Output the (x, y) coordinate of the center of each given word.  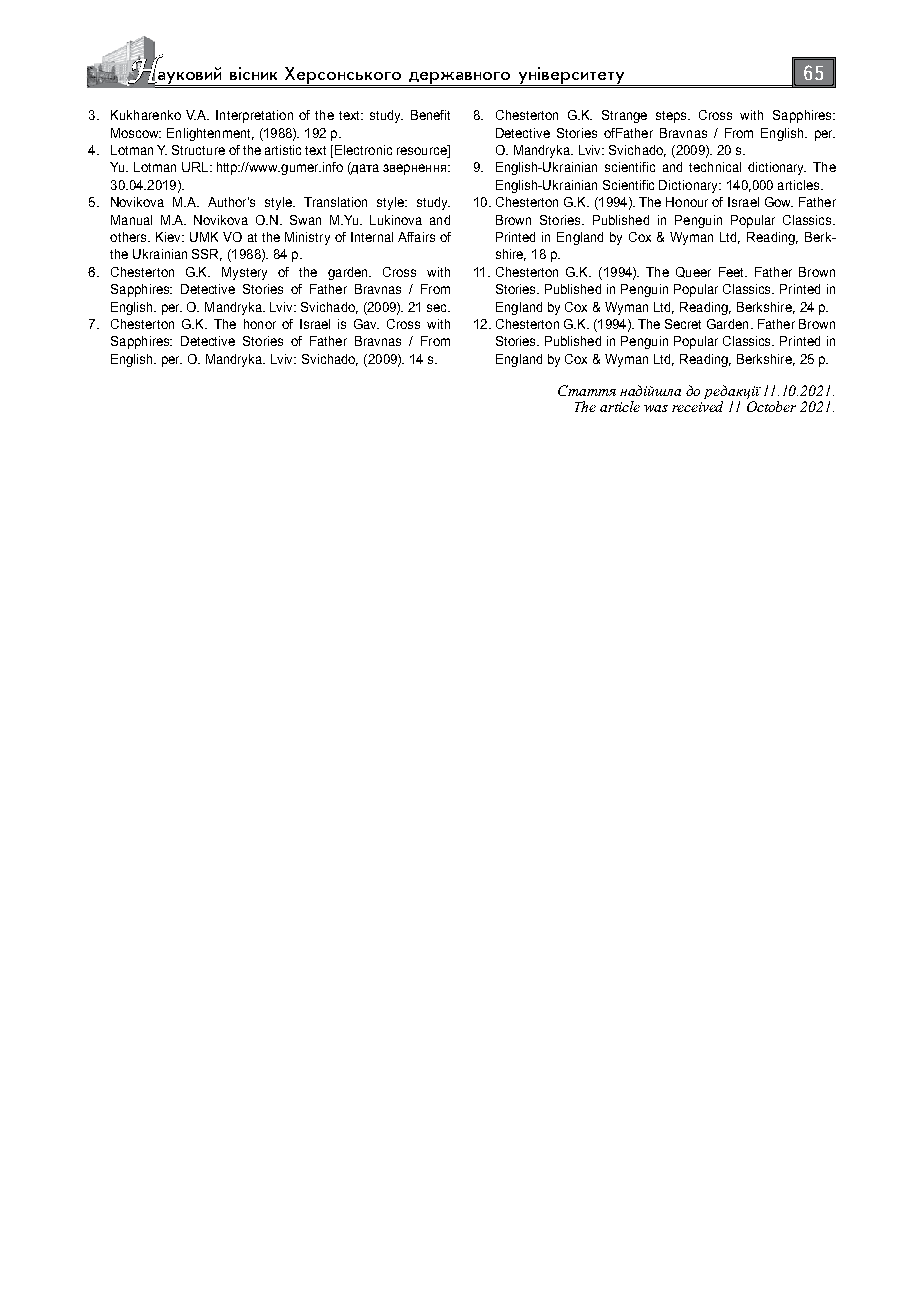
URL (196, 167)
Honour (687, 202)
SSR (207, 255)
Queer (693, 272)
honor (260, 324)
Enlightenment (210, 134)
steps (673, 117)
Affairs (416, 237)
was (656, 408)
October (771, 405)
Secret (683, 324)
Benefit (430, 115)
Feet (733, 272)
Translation (335, 202)
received (697, 405)
